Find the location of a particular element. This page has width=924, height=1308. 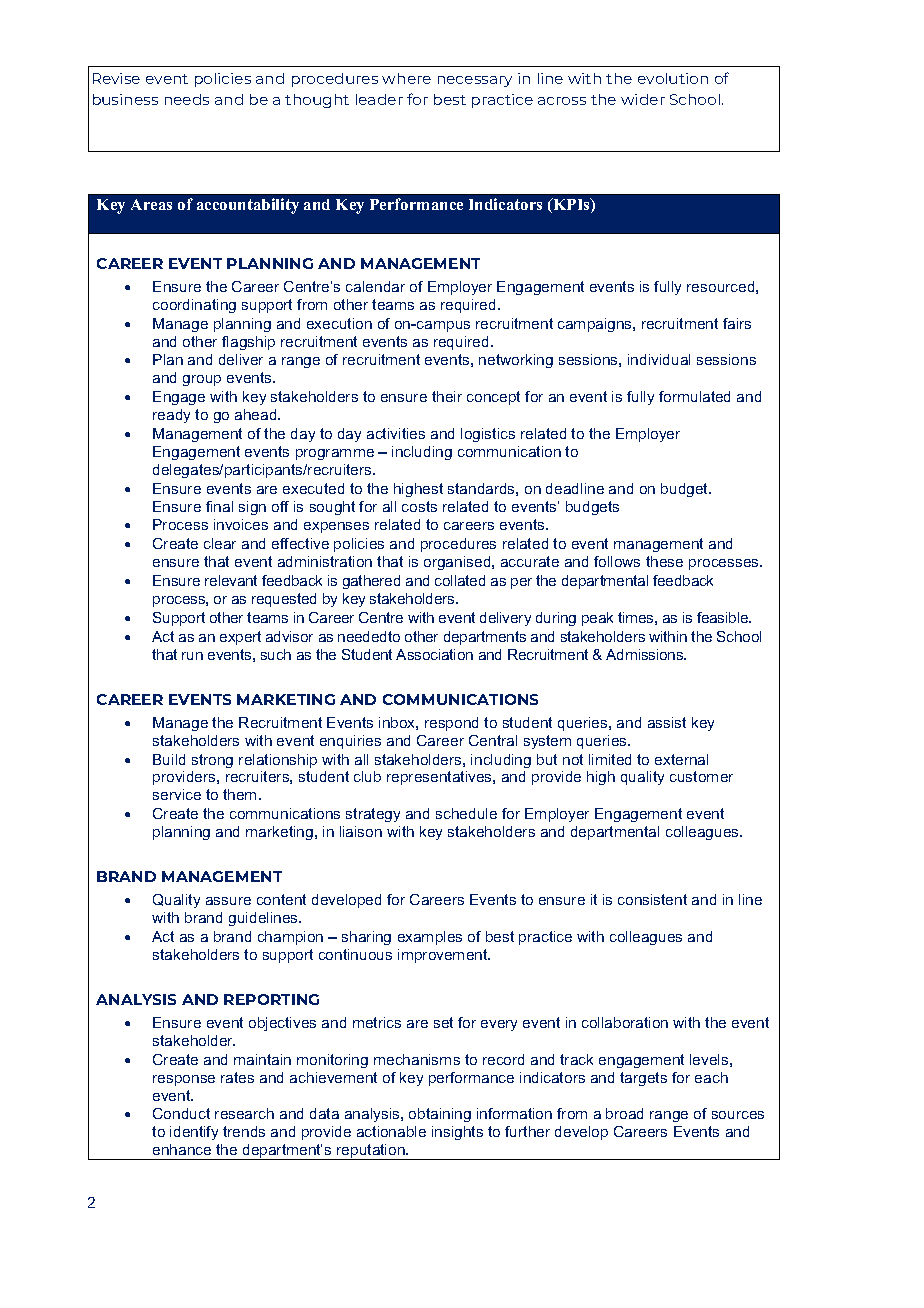

individual is located at coordinates (659, 359).
